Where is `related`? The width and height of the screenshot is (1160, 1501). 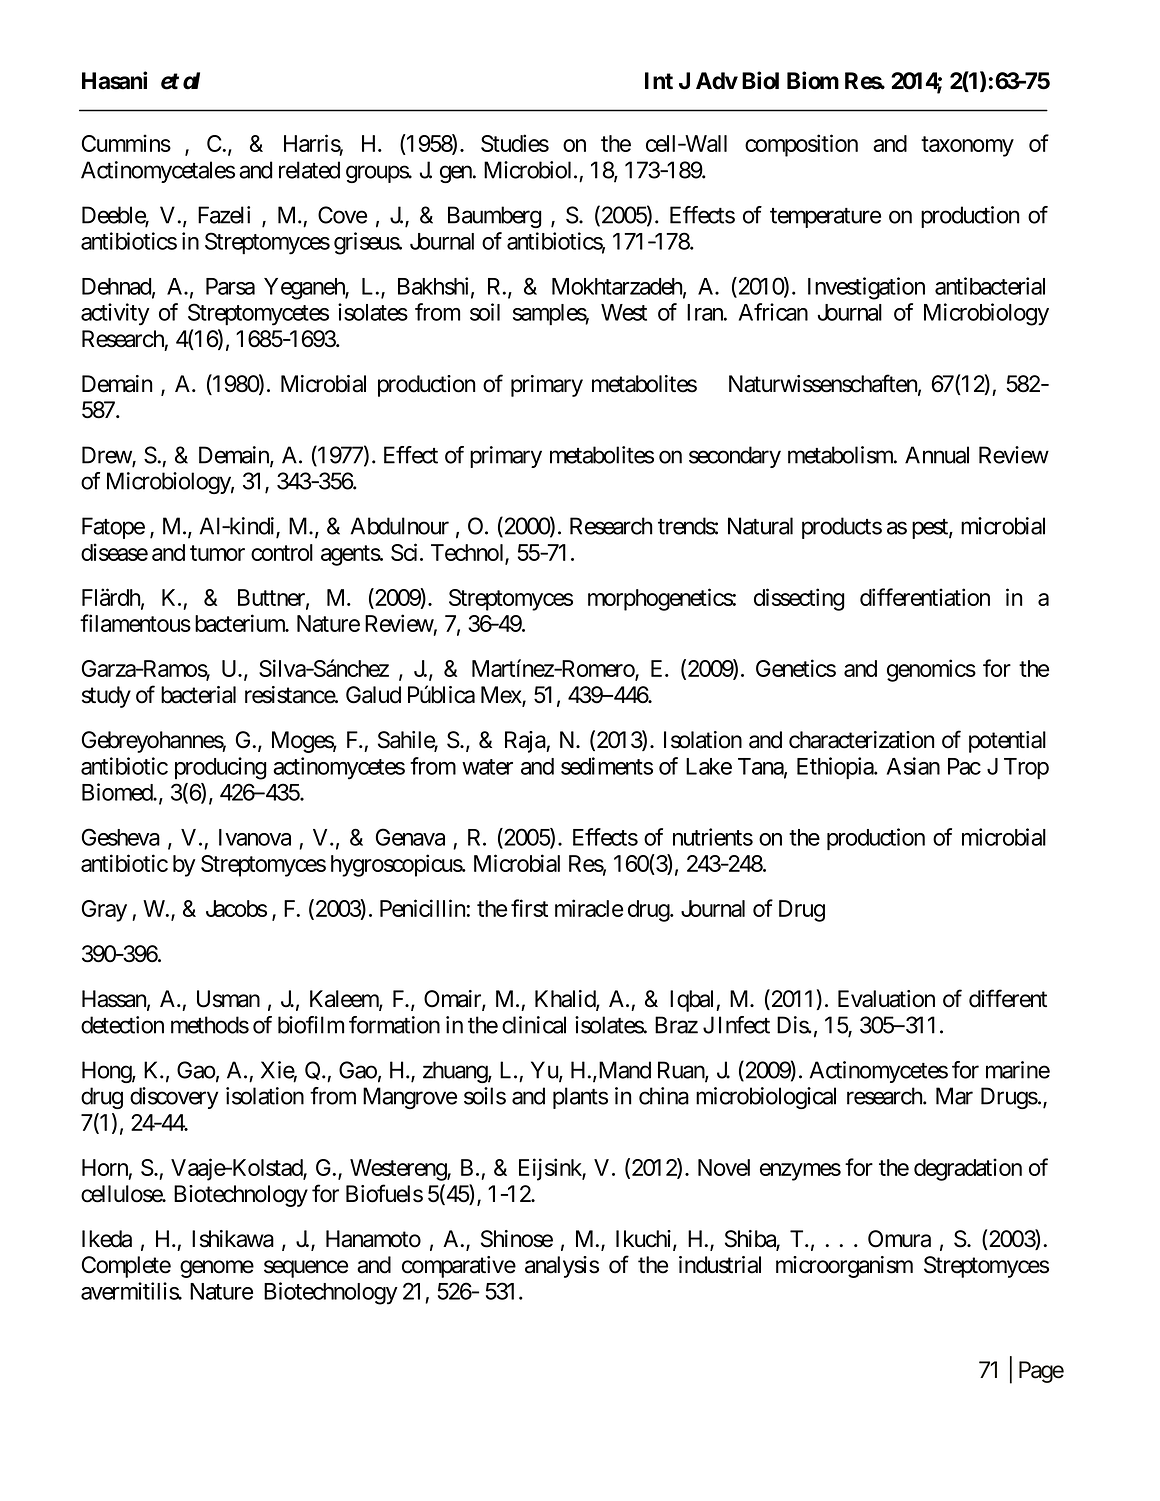 related is located at coordinates (309, 170).
